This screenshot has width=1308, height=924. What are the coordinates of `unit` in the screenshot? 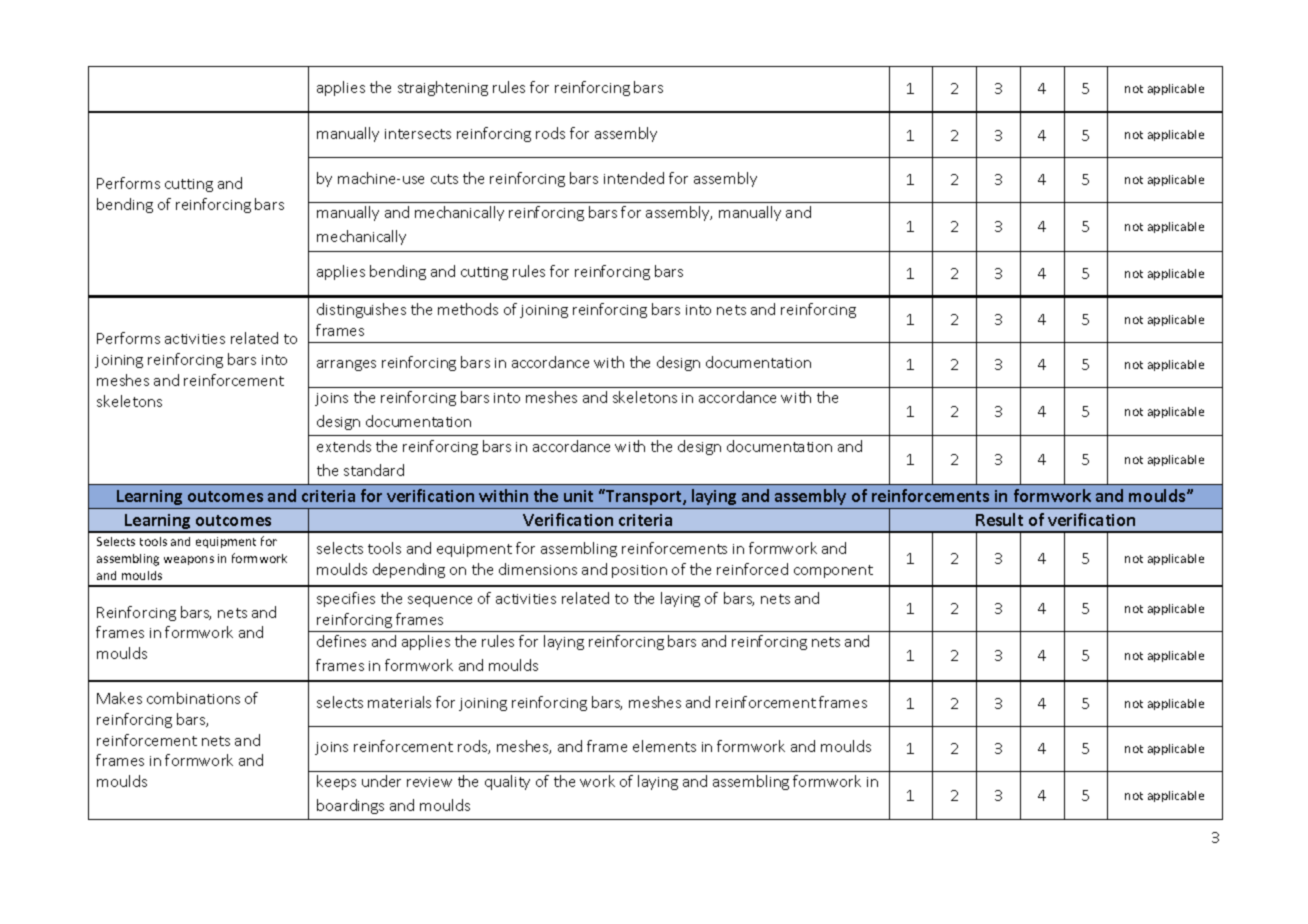 It's located at (578, 496).
